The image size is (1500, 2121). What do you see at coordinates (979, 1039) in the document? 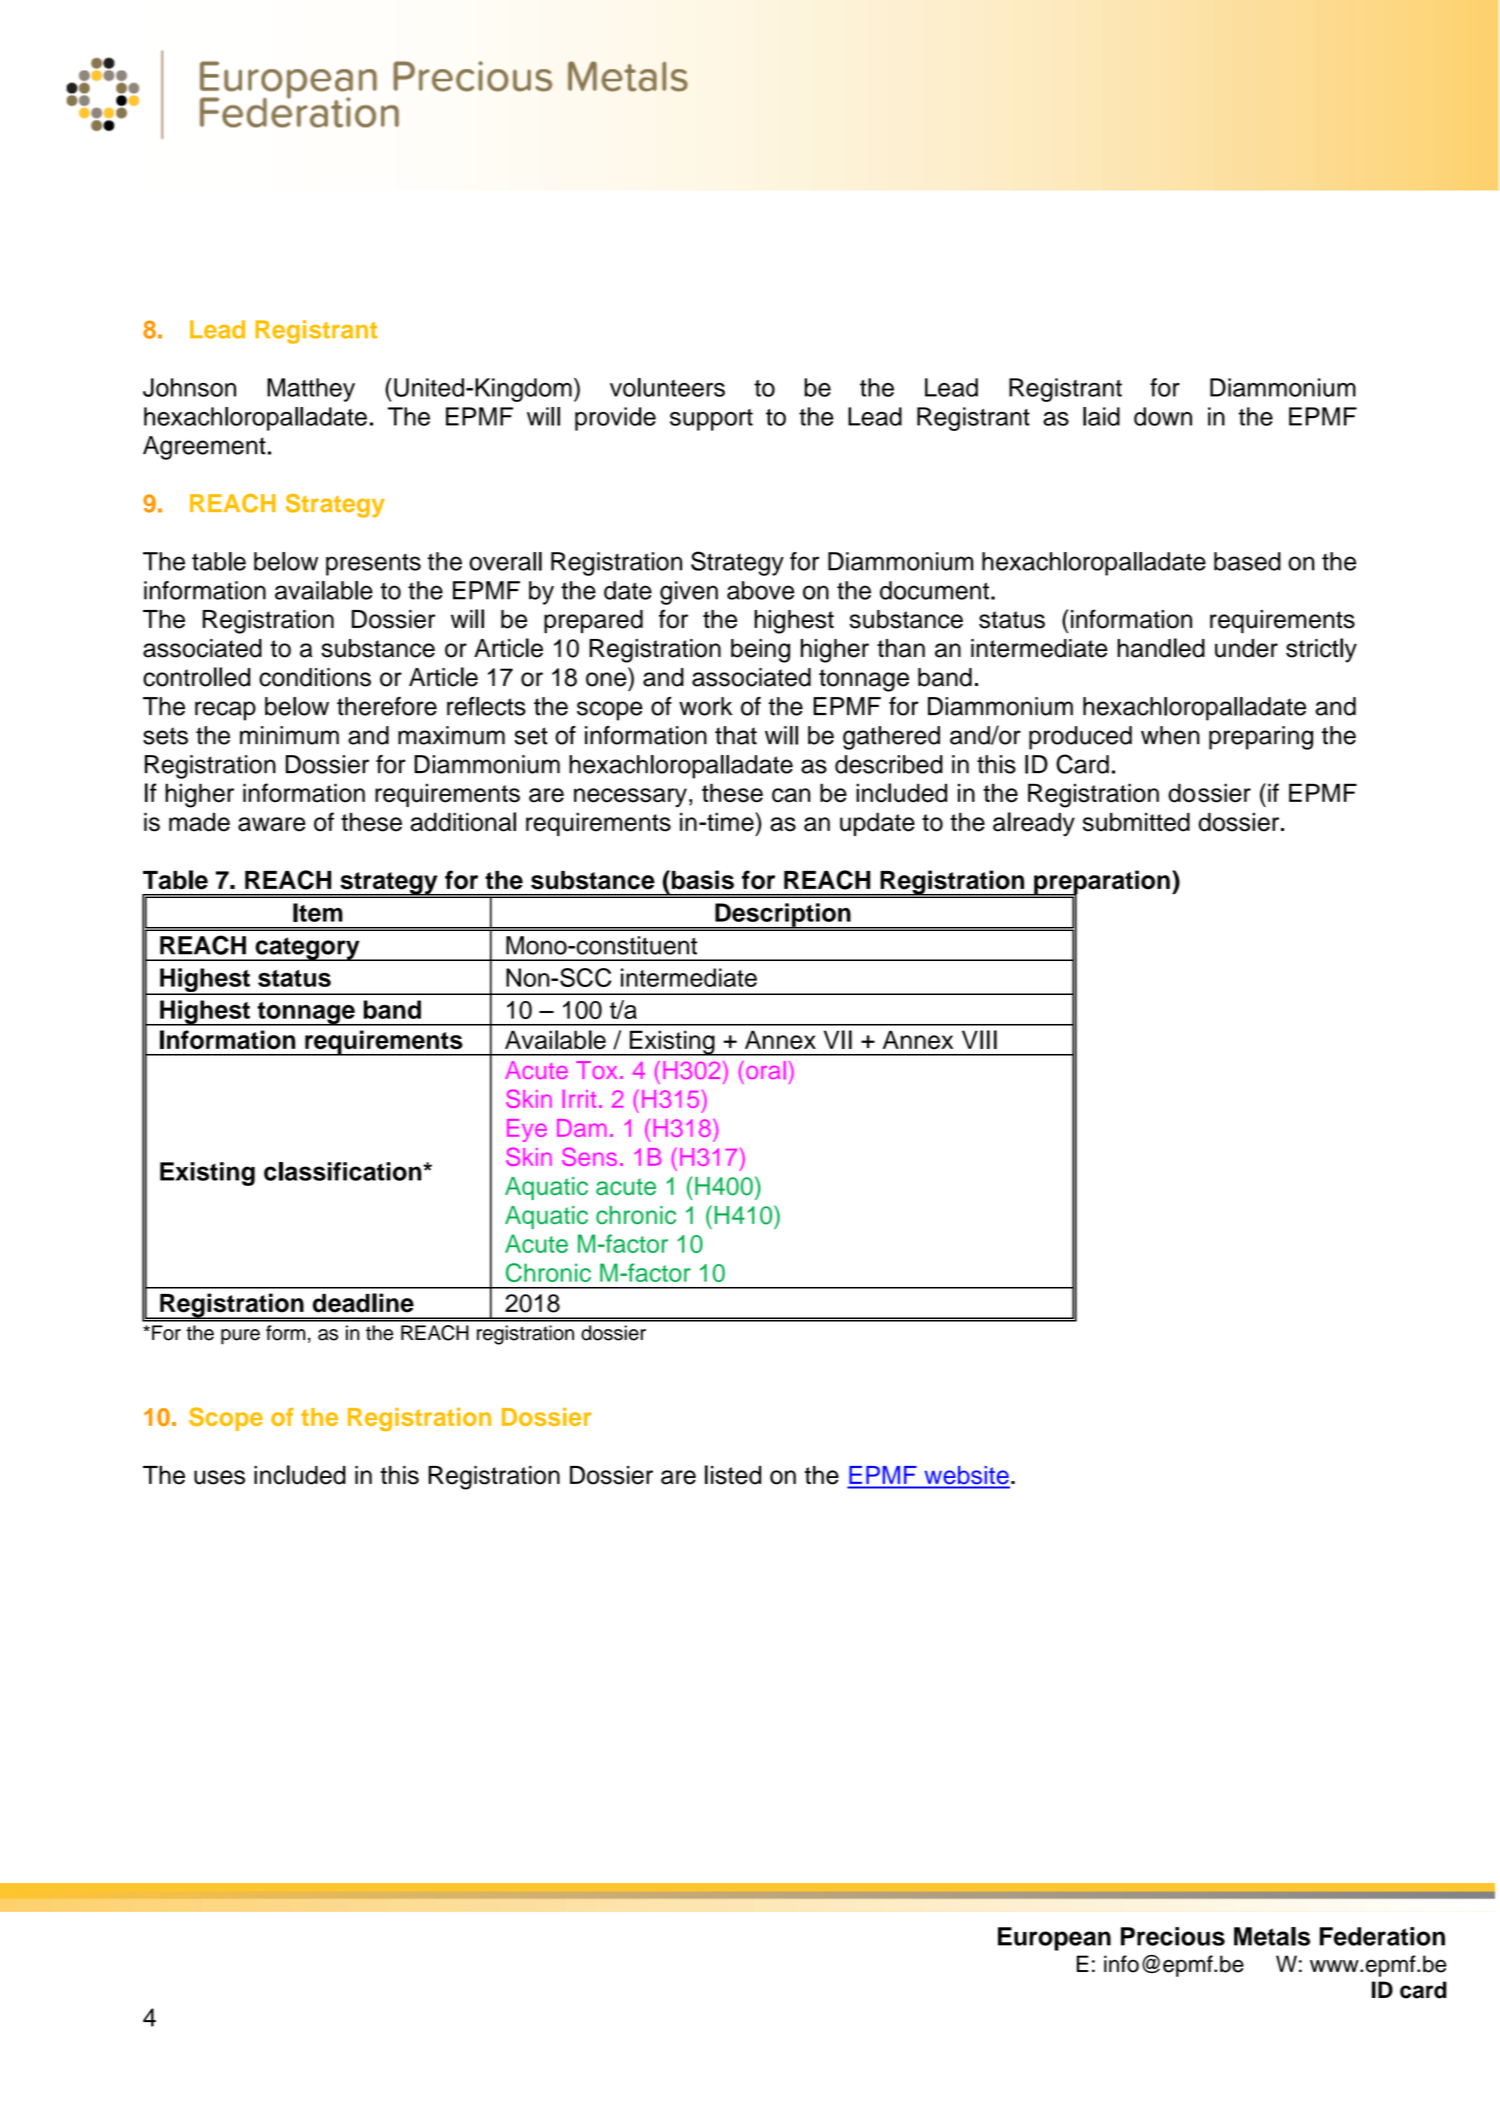
I see `VIII` at bounding box center [979, 1039].
